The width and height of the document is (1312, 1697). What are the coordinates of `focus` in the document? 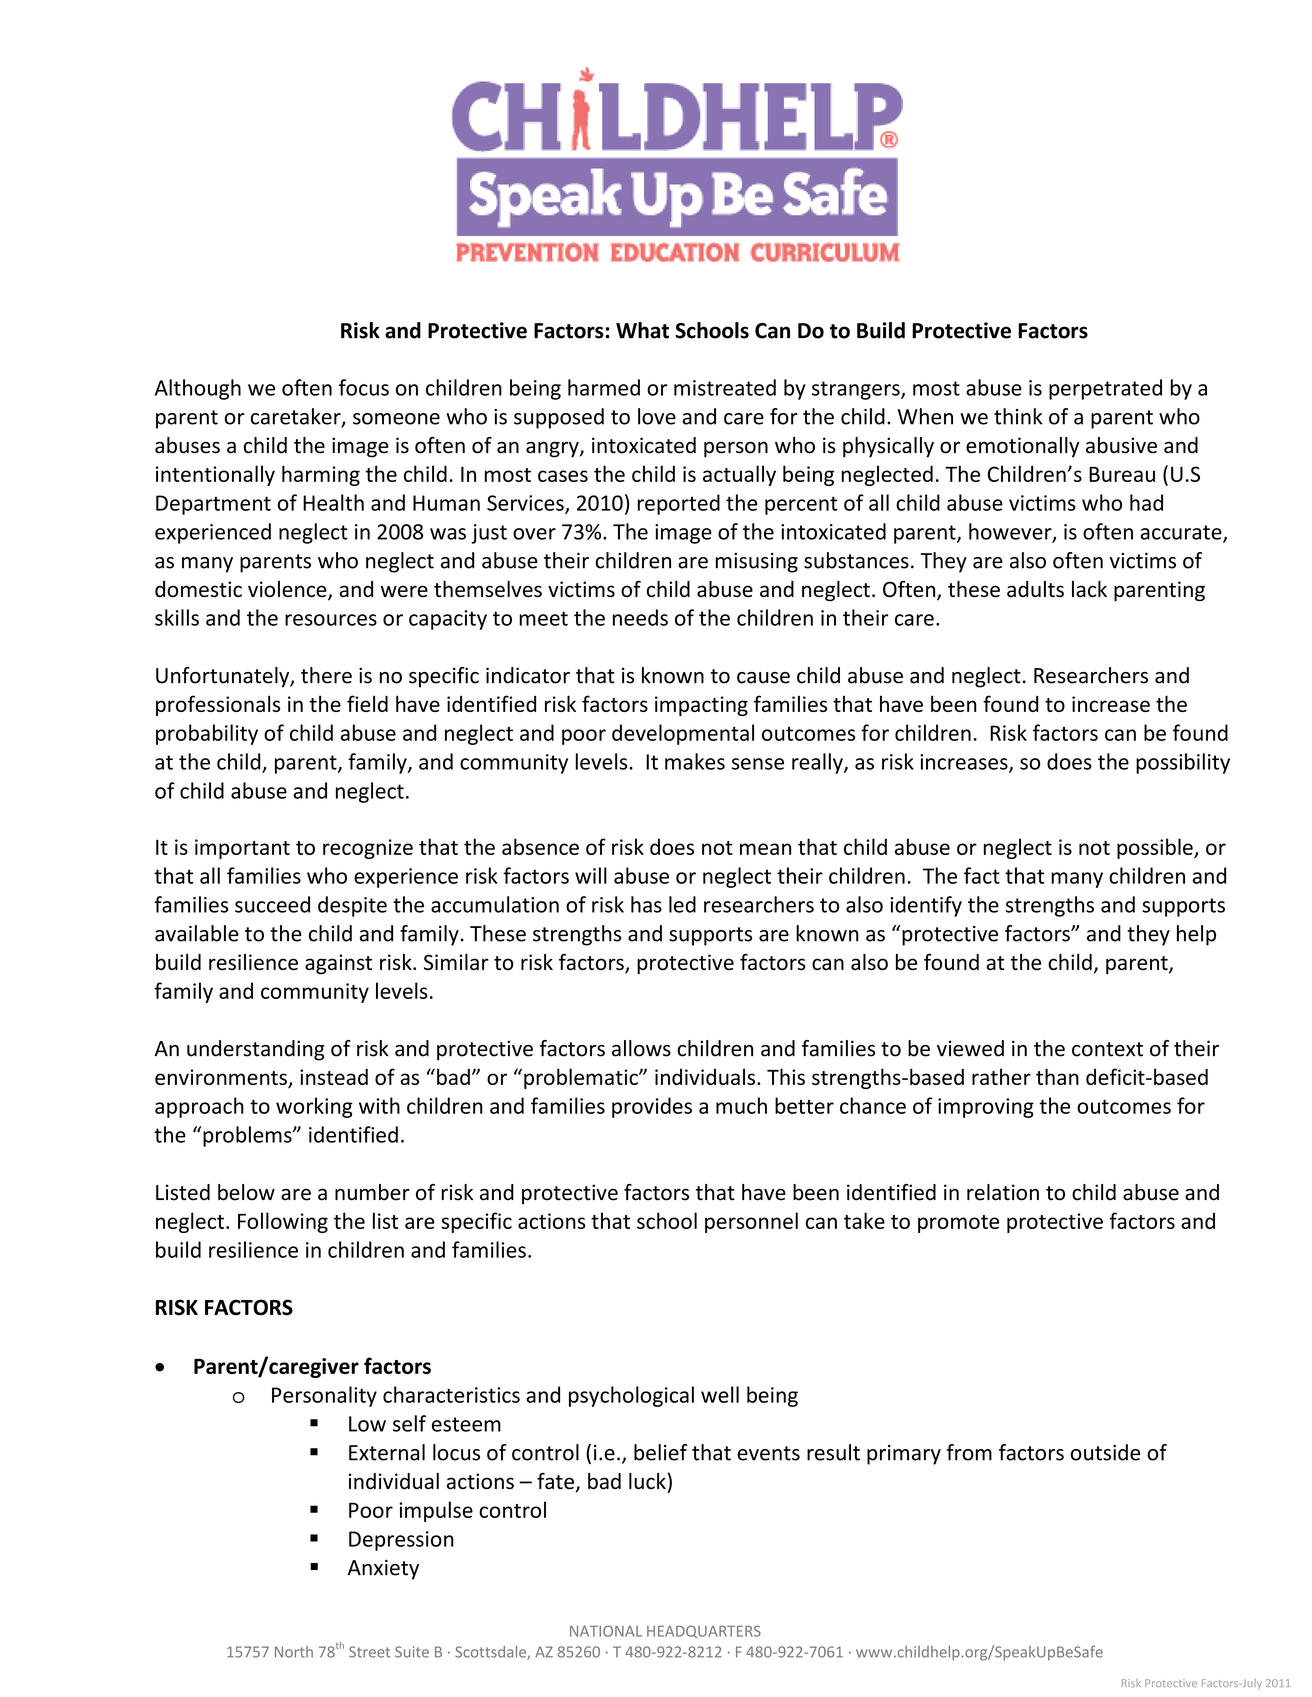 It's located at (364, 387).
